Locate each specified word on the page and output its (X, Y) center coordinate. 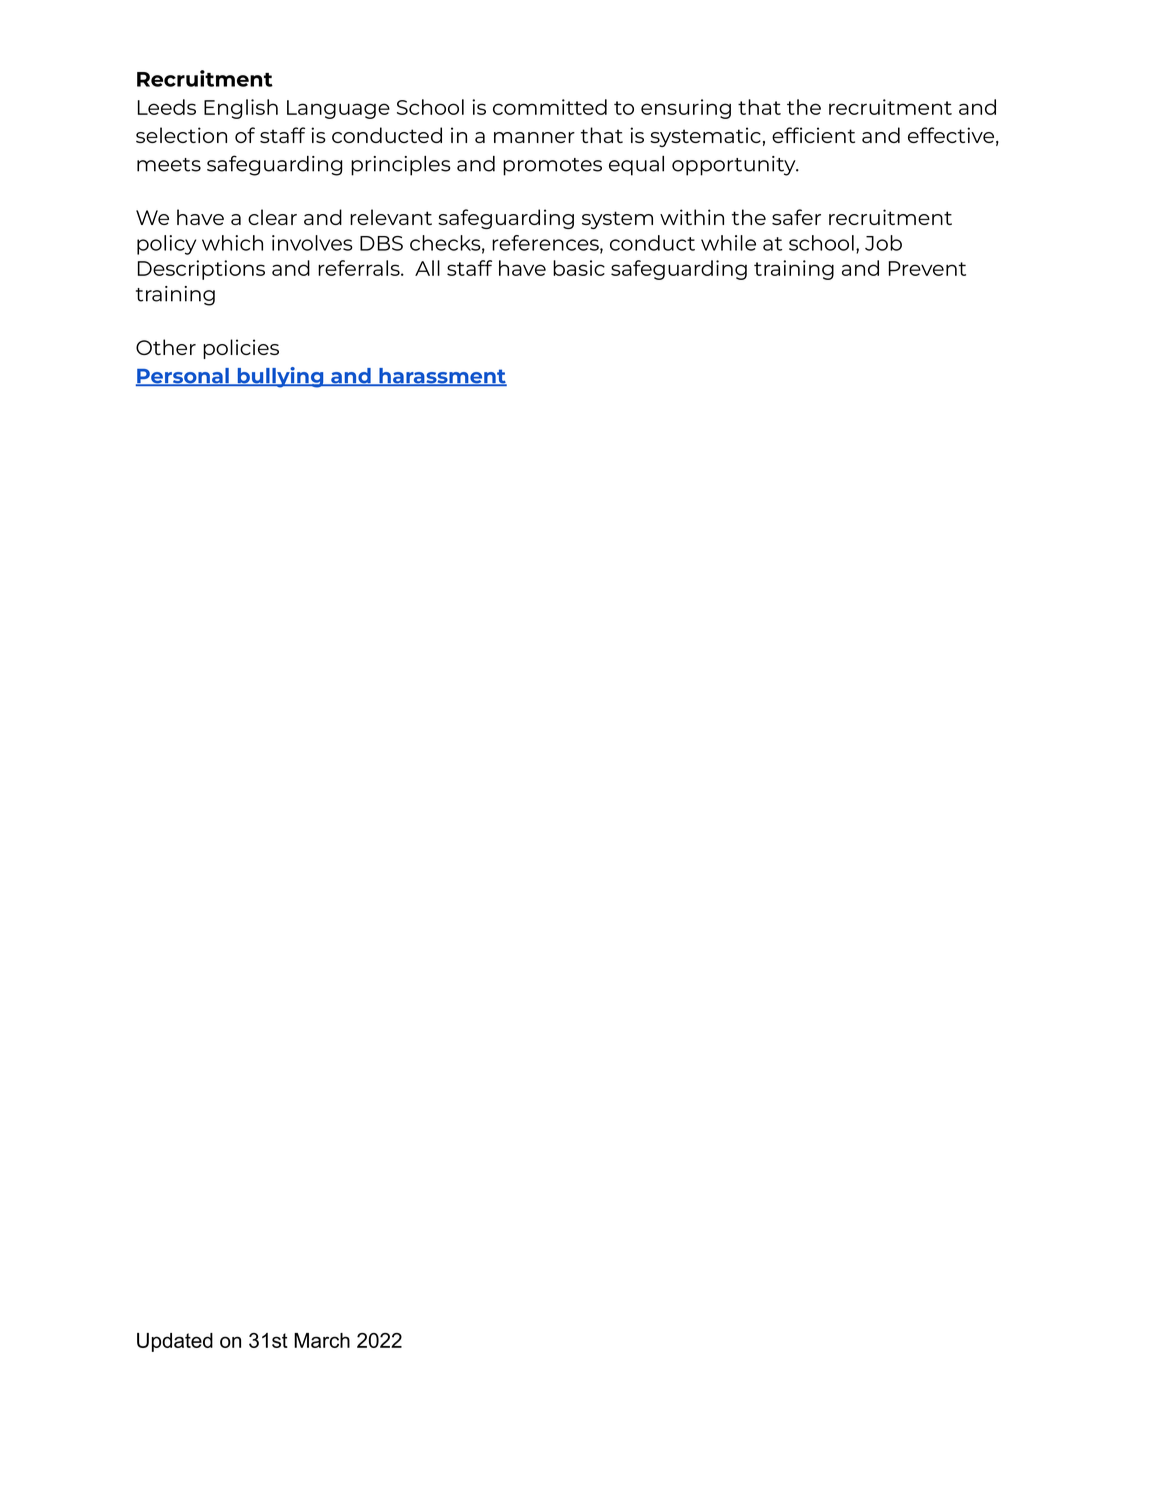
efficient (813, 135)
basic (579, 268)
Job (883, 243)
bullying (280, 377)
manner (534, 137)
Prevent (927, 268)
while (728, 243)
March (322, 1340)
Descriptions (201, 270)
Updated (175, 1342)
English (241, 109)
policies (241, 349)
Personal (183, 377)
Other (166, 347)
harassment (442, 377)
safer (796, 217)
